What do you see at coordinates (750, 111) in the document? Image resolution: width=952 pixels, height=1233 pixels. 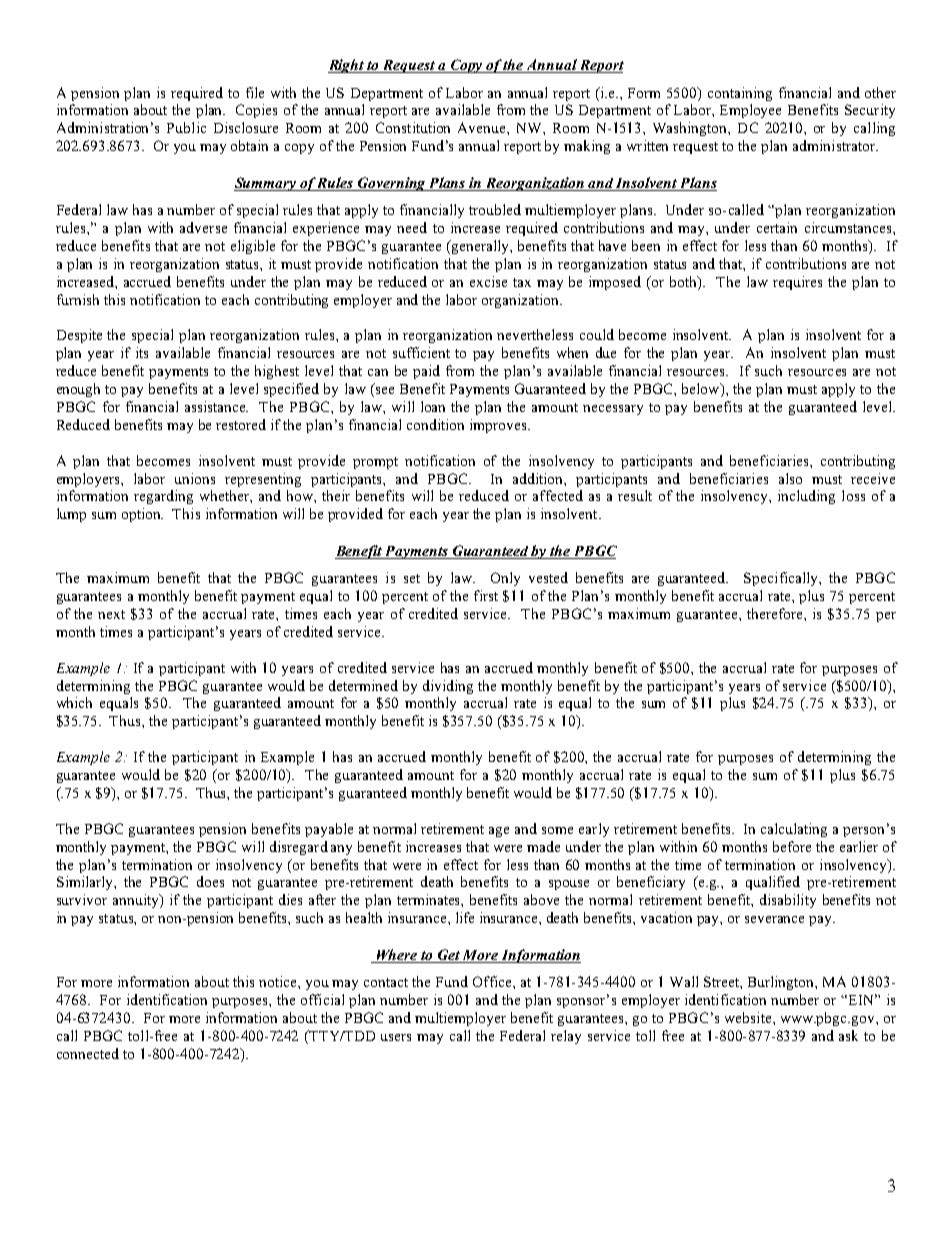 I see `Employee` at bounding box center [750, 111].
